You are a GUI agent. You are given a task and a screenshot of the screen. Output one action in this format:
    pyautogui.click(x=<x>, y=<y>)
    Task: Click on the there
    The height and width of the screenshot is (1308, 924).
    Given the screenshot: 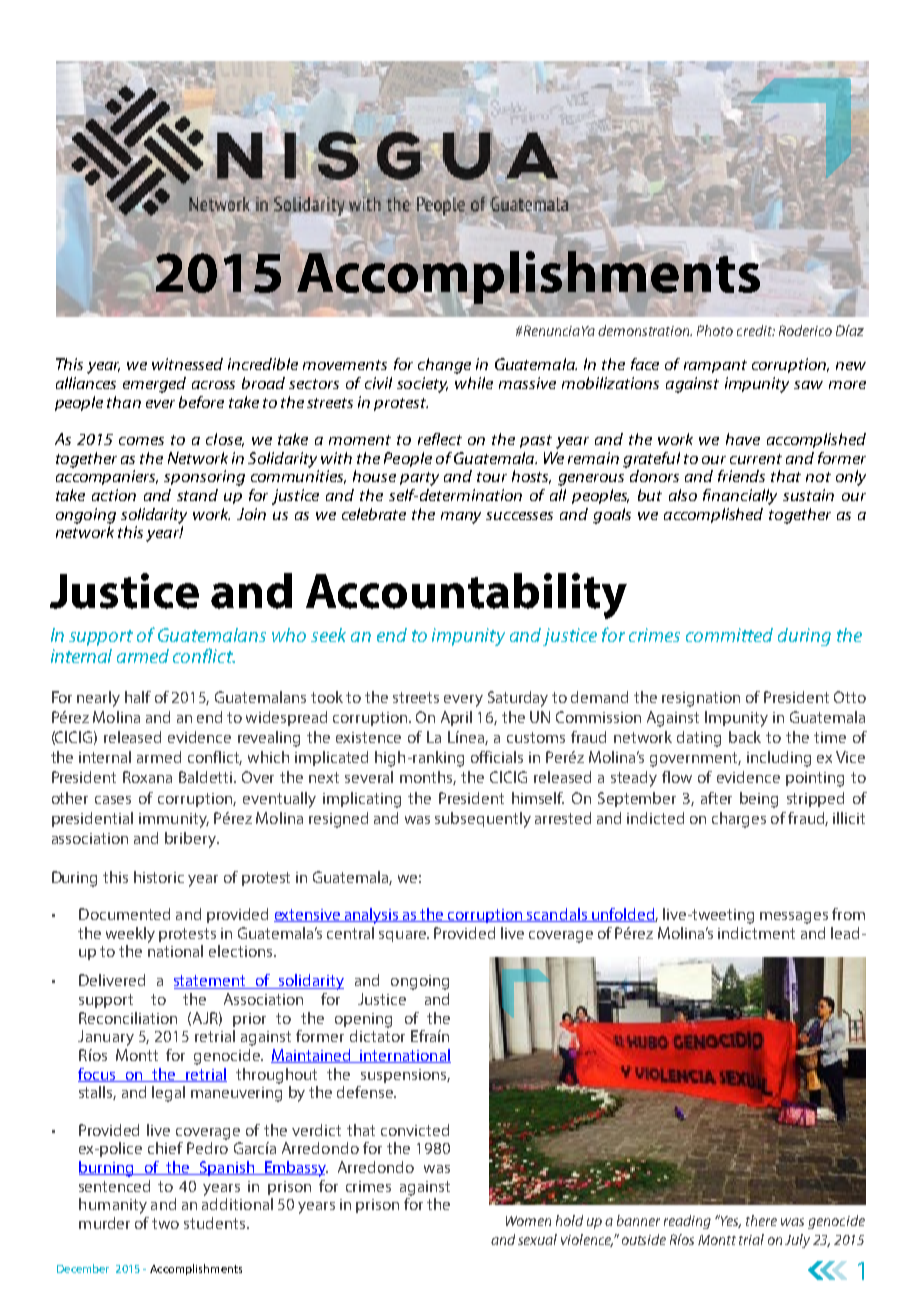 What is the action you would take?
    pyautogui.click(x=761, y=1220)
